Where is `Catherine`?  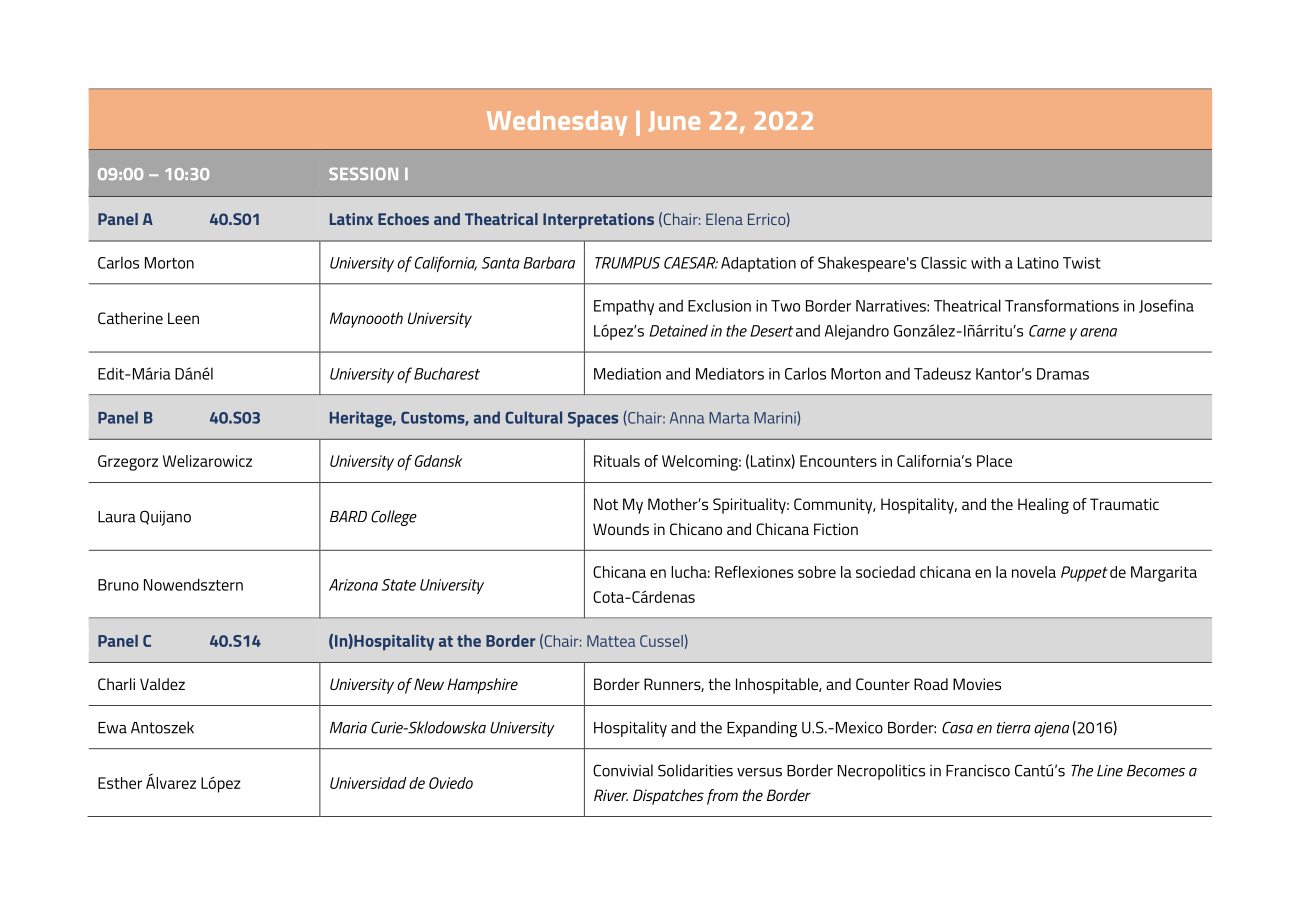
Catherine is located at coordinates (130, 318).
